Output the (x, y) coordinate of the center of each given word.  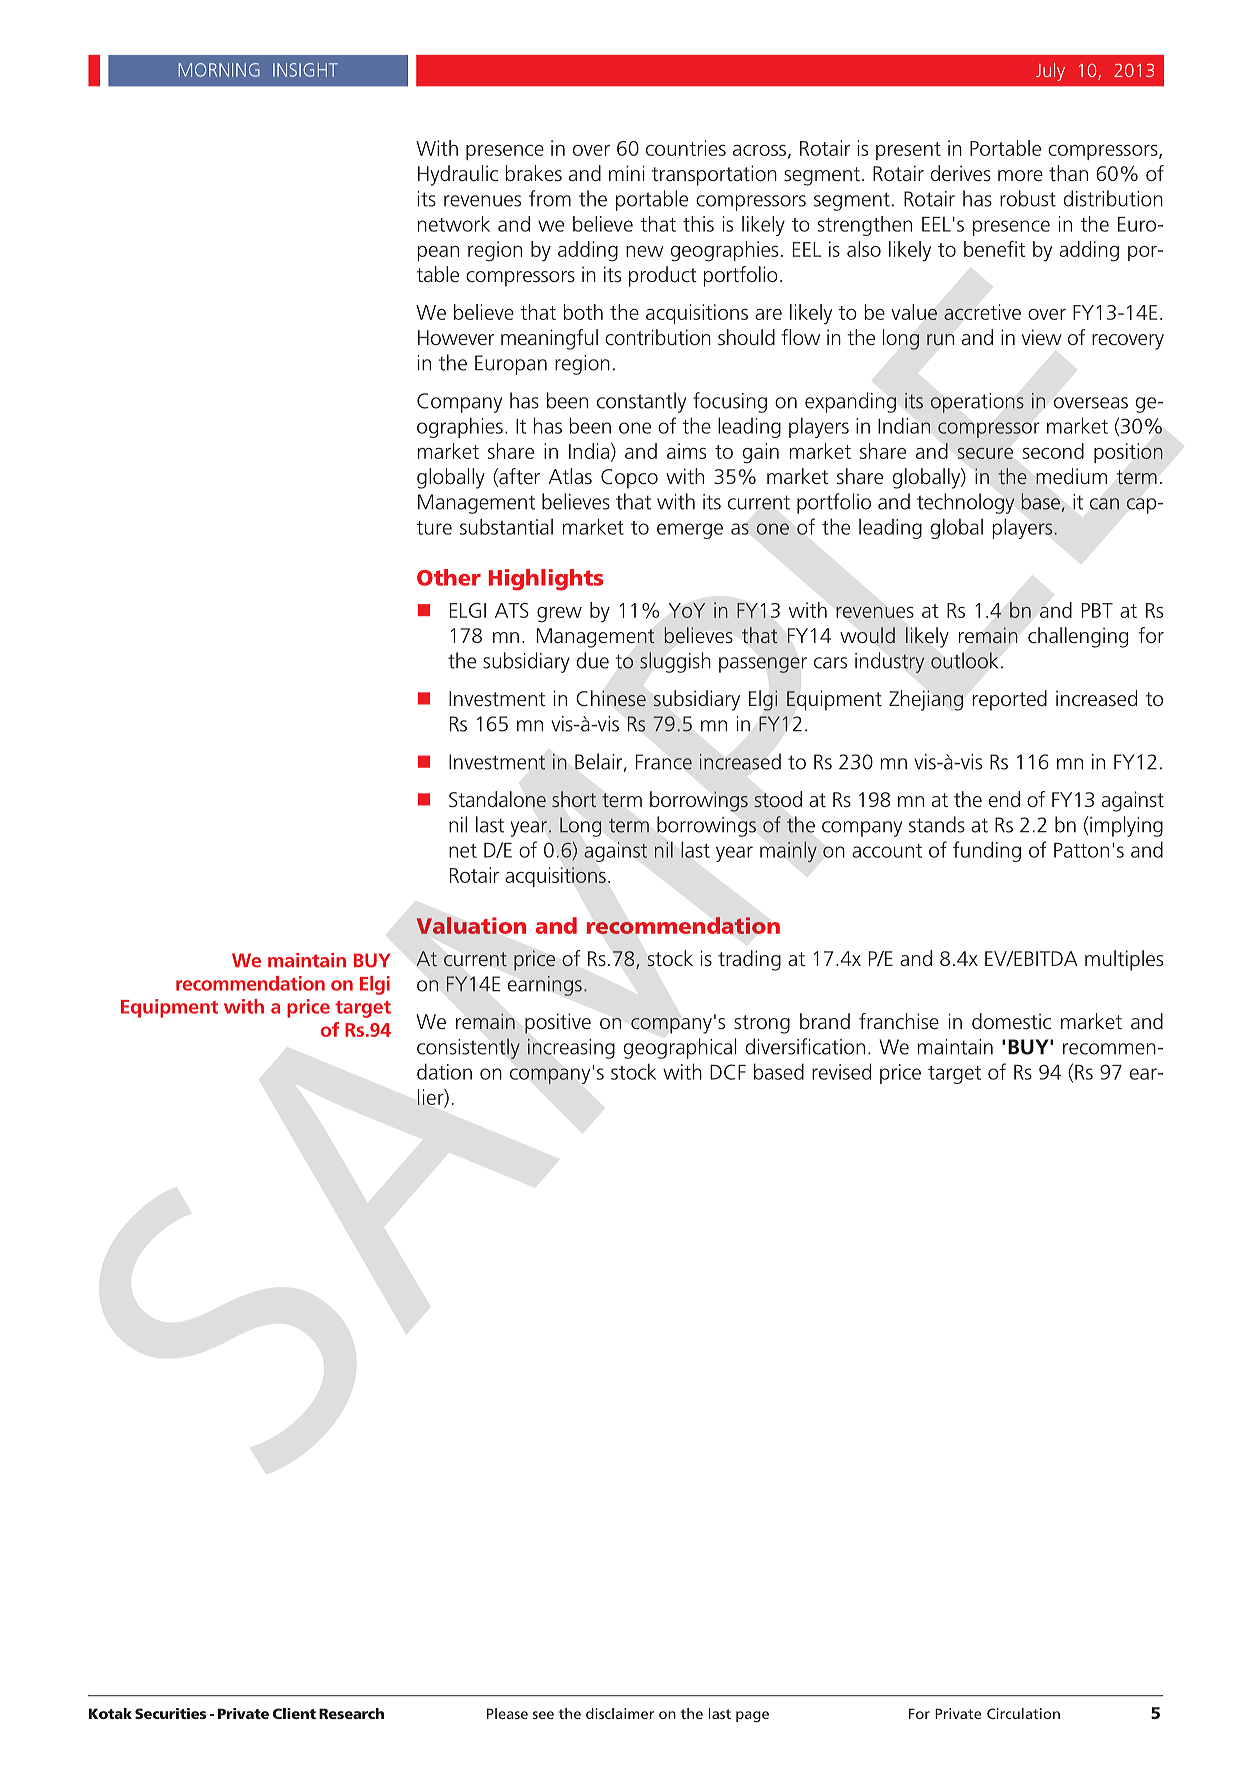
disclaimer (620, 1713)
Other (449, 577)
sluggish (675, 662)
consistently (468, 1048)
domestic (1011, 1021)
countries (686, 148)
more (1020, 175)
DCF (728, 1072)
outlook (964, 660)
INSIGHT (305, 70)
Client (294, 1713)
